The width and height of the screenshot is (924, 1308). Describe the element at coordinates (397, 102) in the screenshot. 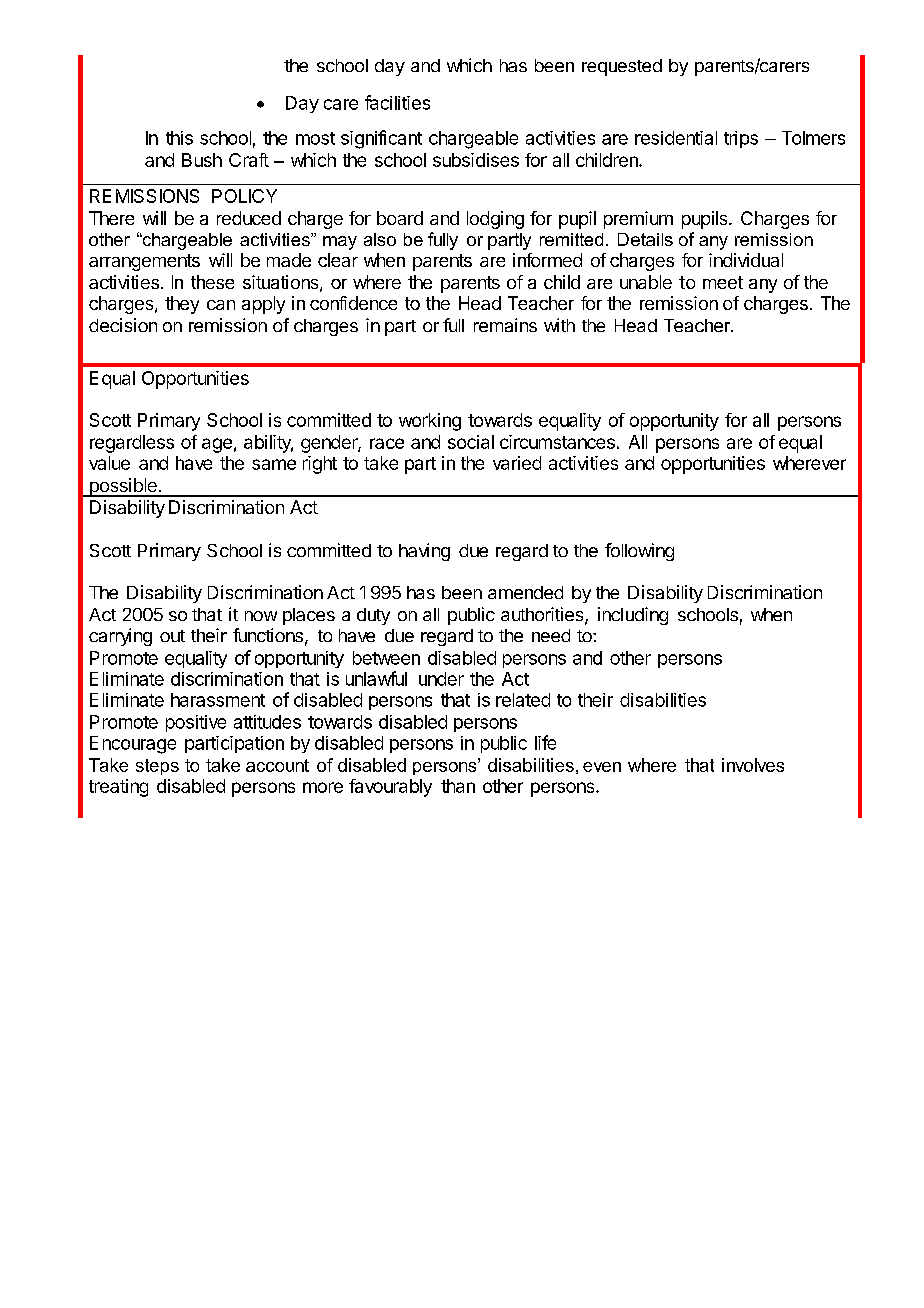

I see `facilities` at that location.
